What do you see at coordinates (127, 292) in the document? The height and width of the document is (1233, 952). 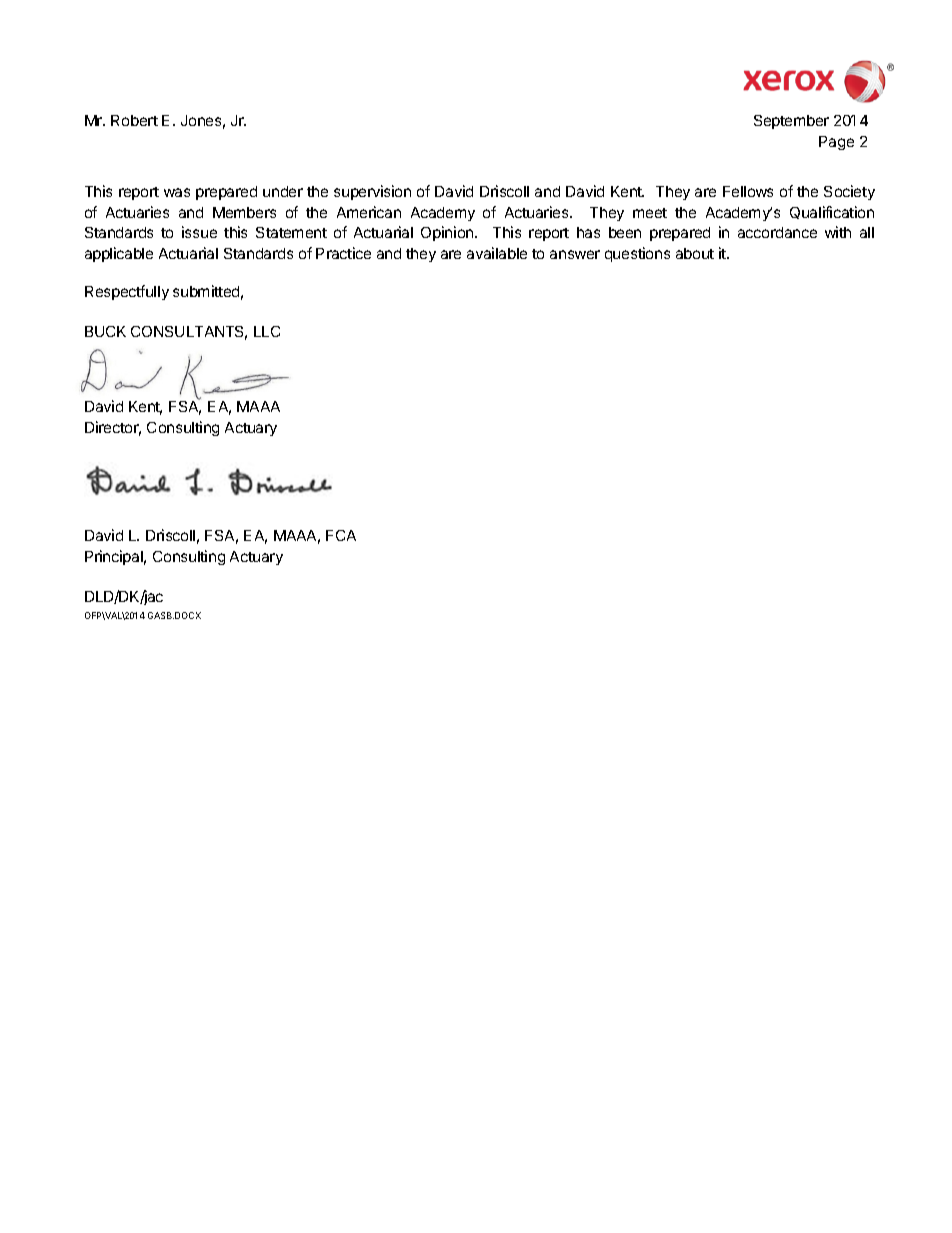 I see `Respectfully` at bounding box center [127, 292].
